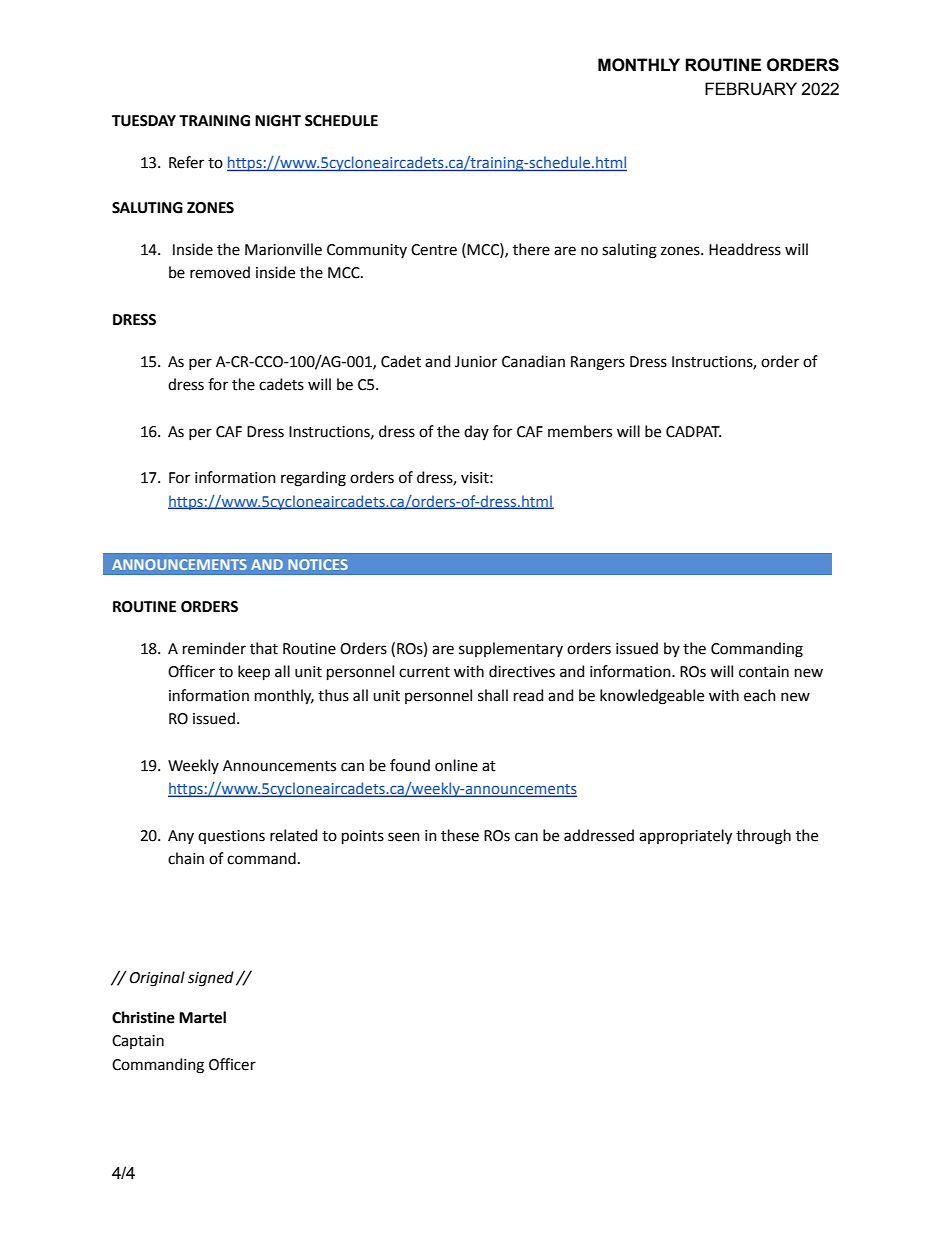 The width and height of the screenshot is (952, 1233). What do you see at coordinates (434, 250) in the screenshot?
I see `Centre` at bounding box center [434, 250].
